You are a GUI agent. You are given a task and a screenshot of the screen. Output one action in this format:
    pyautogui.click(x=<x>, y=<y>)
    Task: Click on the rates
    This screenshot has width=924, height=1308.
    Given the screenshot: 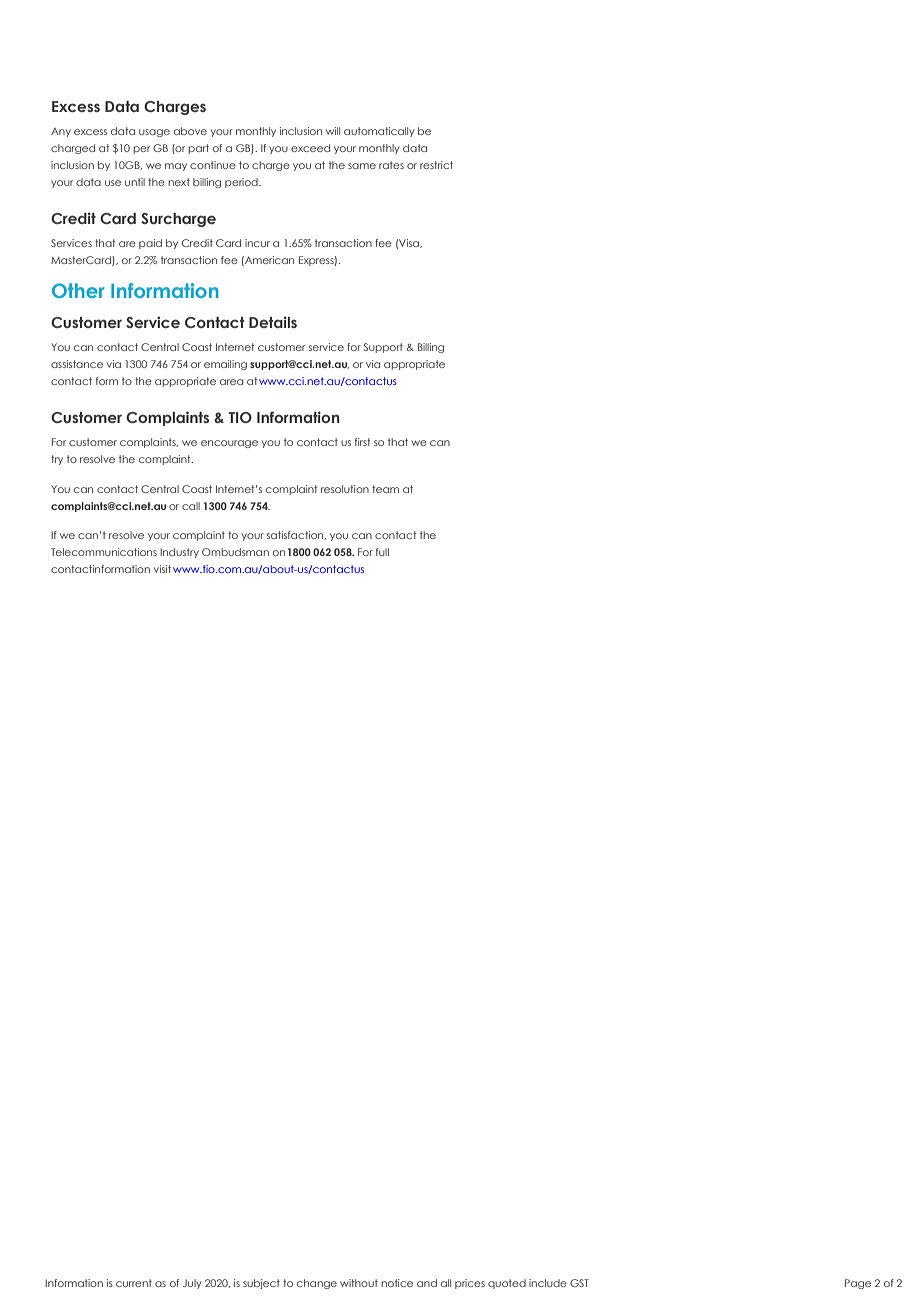 What is the action you would take?
    pyautogui.click(x=391, y=165)
